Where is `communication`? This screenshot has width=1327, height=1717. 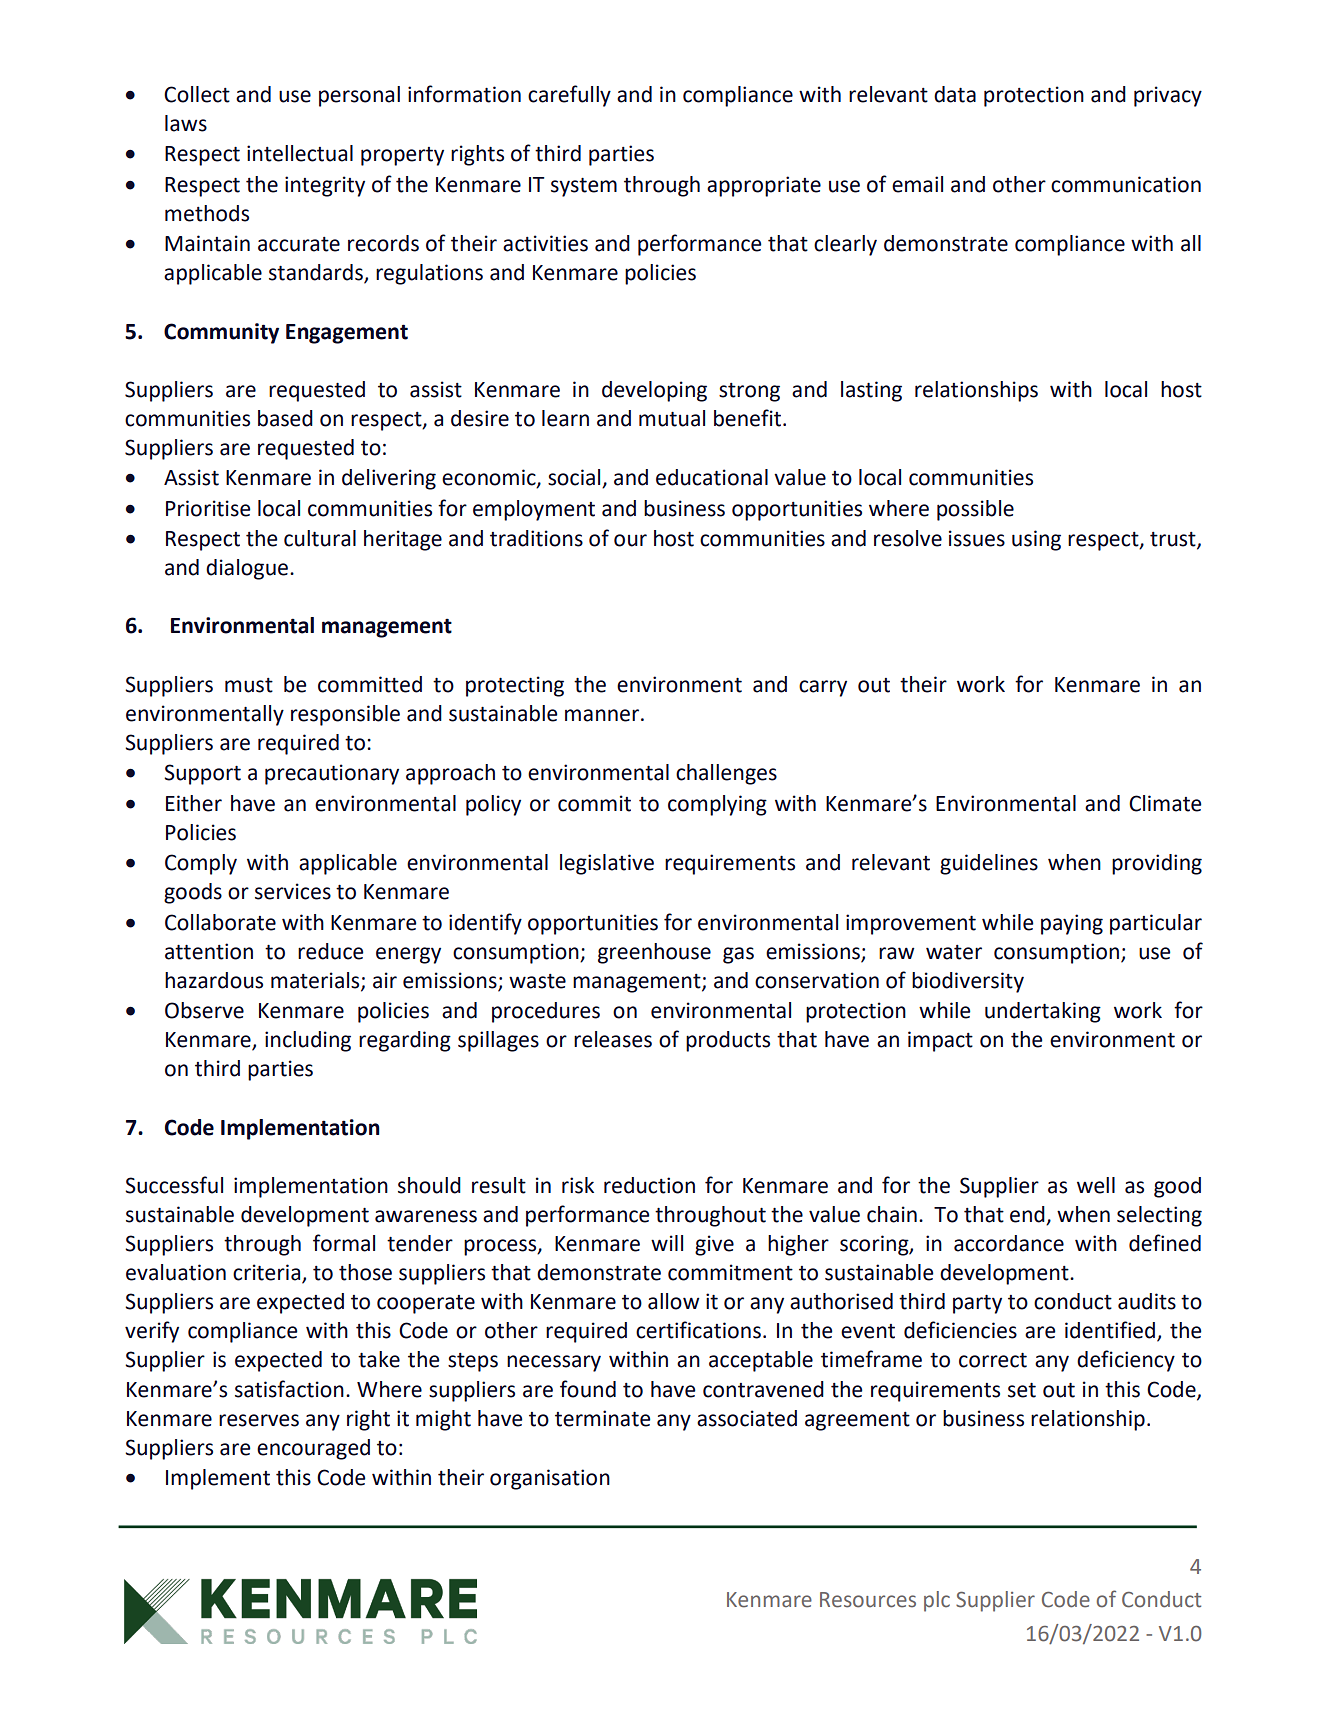
communication is located at coordinates (1126, 184).
